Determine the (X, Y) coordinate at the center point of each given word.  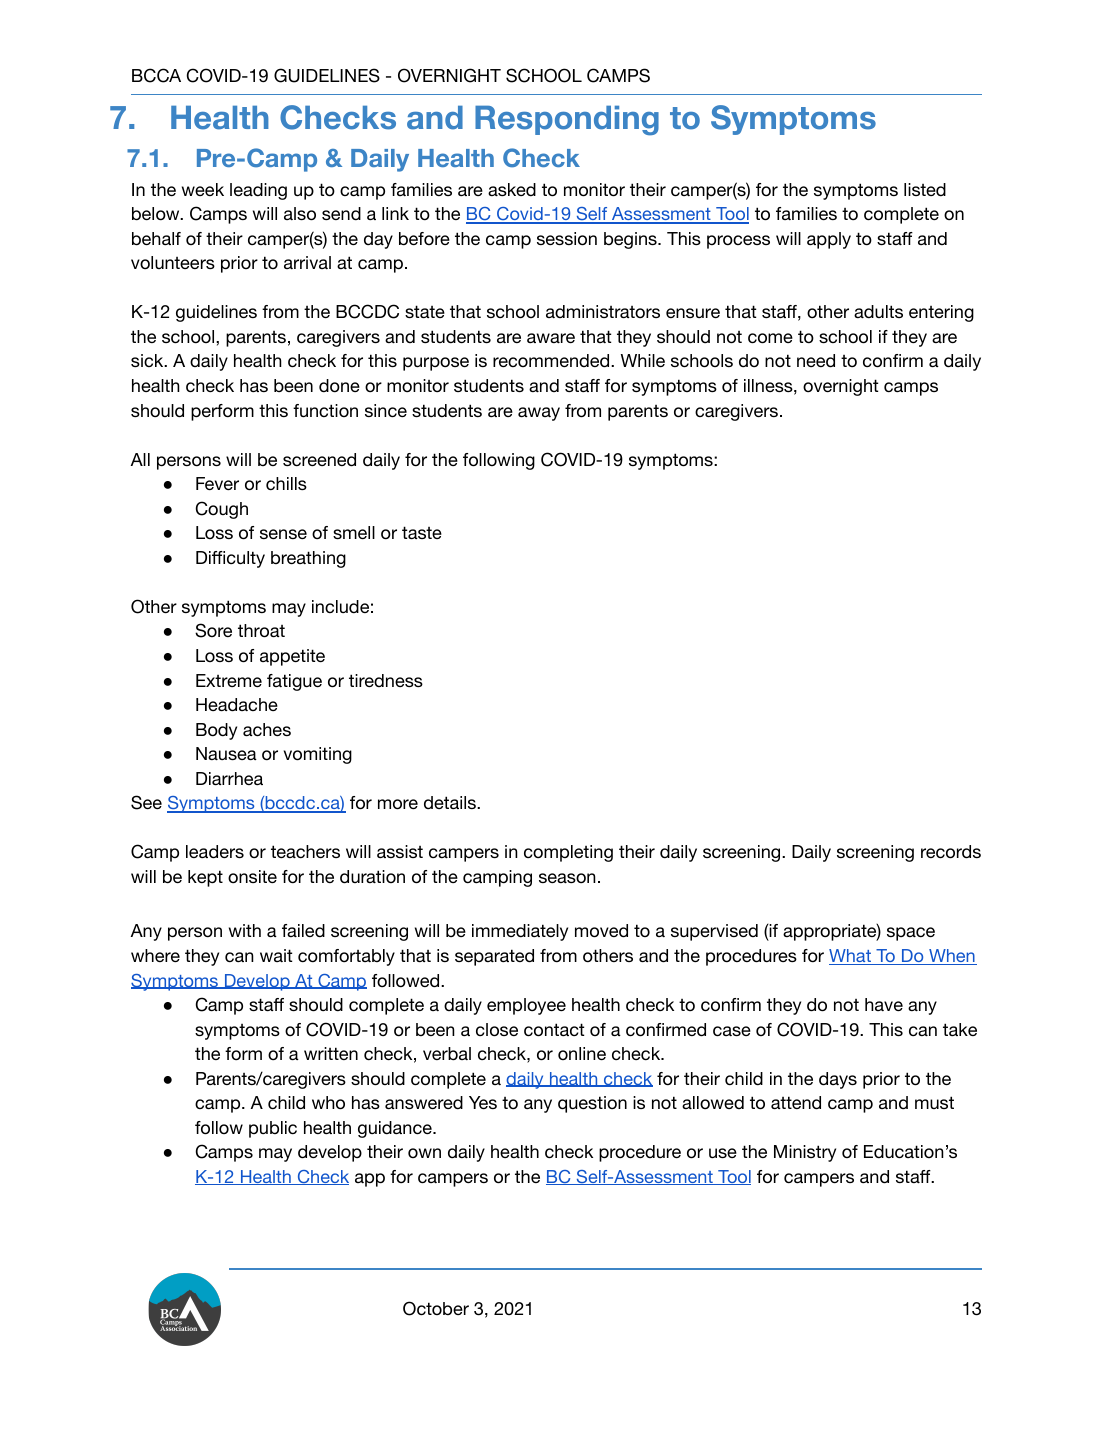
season (567, 878)
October (436, 1308)
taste (422, 532)
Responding (567, 121)
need (816, 361)
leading (258, 191)
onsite (252, 877)
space (911, 934)
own (424, 1153)
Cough (222, 510)
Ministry (805, 1153)
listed (925, 190)
